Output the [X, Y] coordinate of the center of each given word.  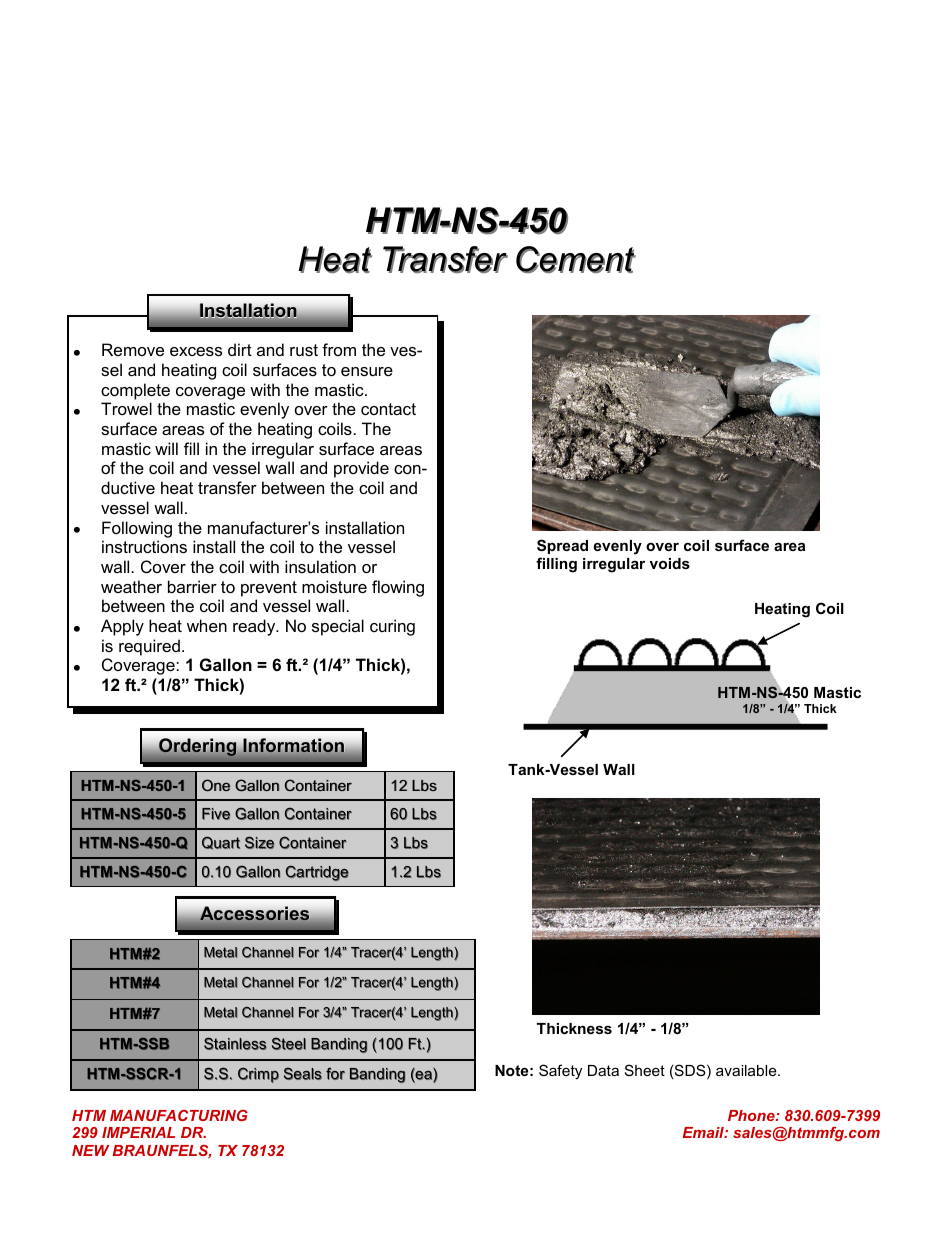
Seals [303, 1073]
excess [196, 351]
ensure [367, 371]
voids [670, 563]
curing [392, 627]
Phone [752, 1115]
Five [216, 814]
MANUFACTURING [179, 1115]
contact [388, 409]
